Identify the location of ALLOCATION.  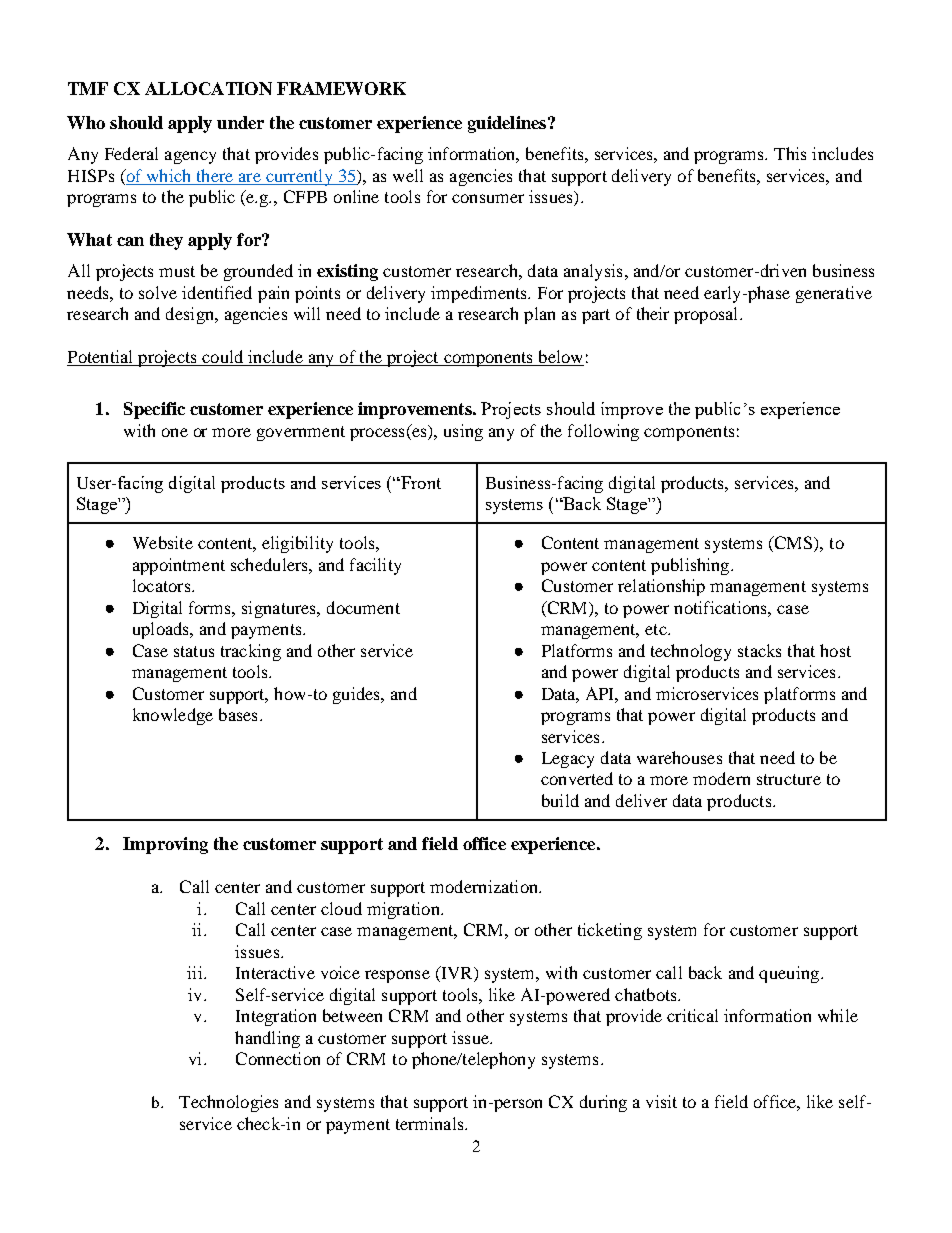
(208, 88).
